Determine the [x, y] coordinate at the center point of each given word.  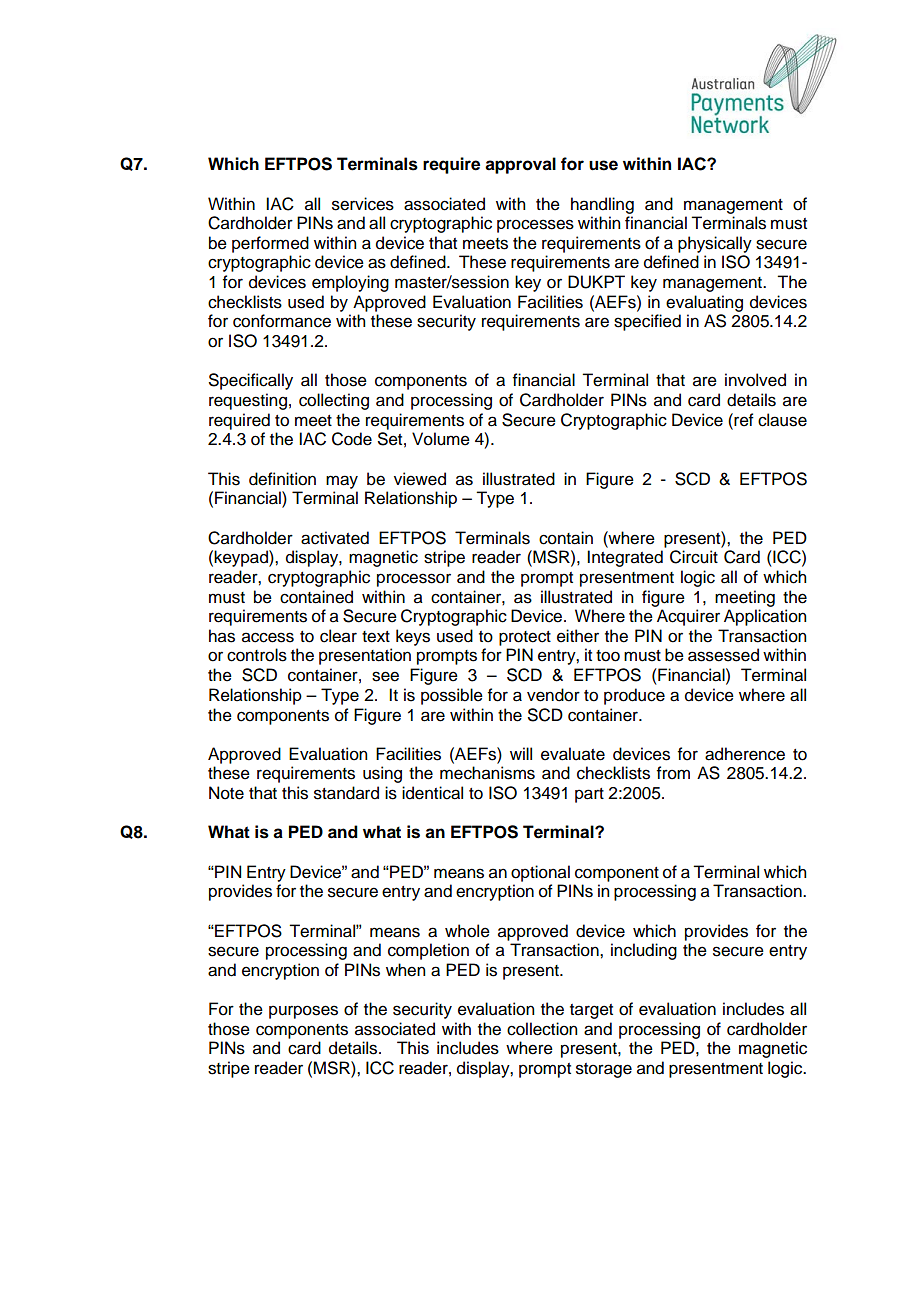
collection [542, 1029]
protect [525, 638]
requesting [248, 401]
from [673, 773]
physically [715, 244]
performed [270, 244]
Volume [441, 439]
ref [743, 420]
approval [520, 165]
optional [540, 873]
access [268, 637]
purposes [303, 1012]
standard [346, 793]
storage [604, 1070]
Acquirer [688, 617]
